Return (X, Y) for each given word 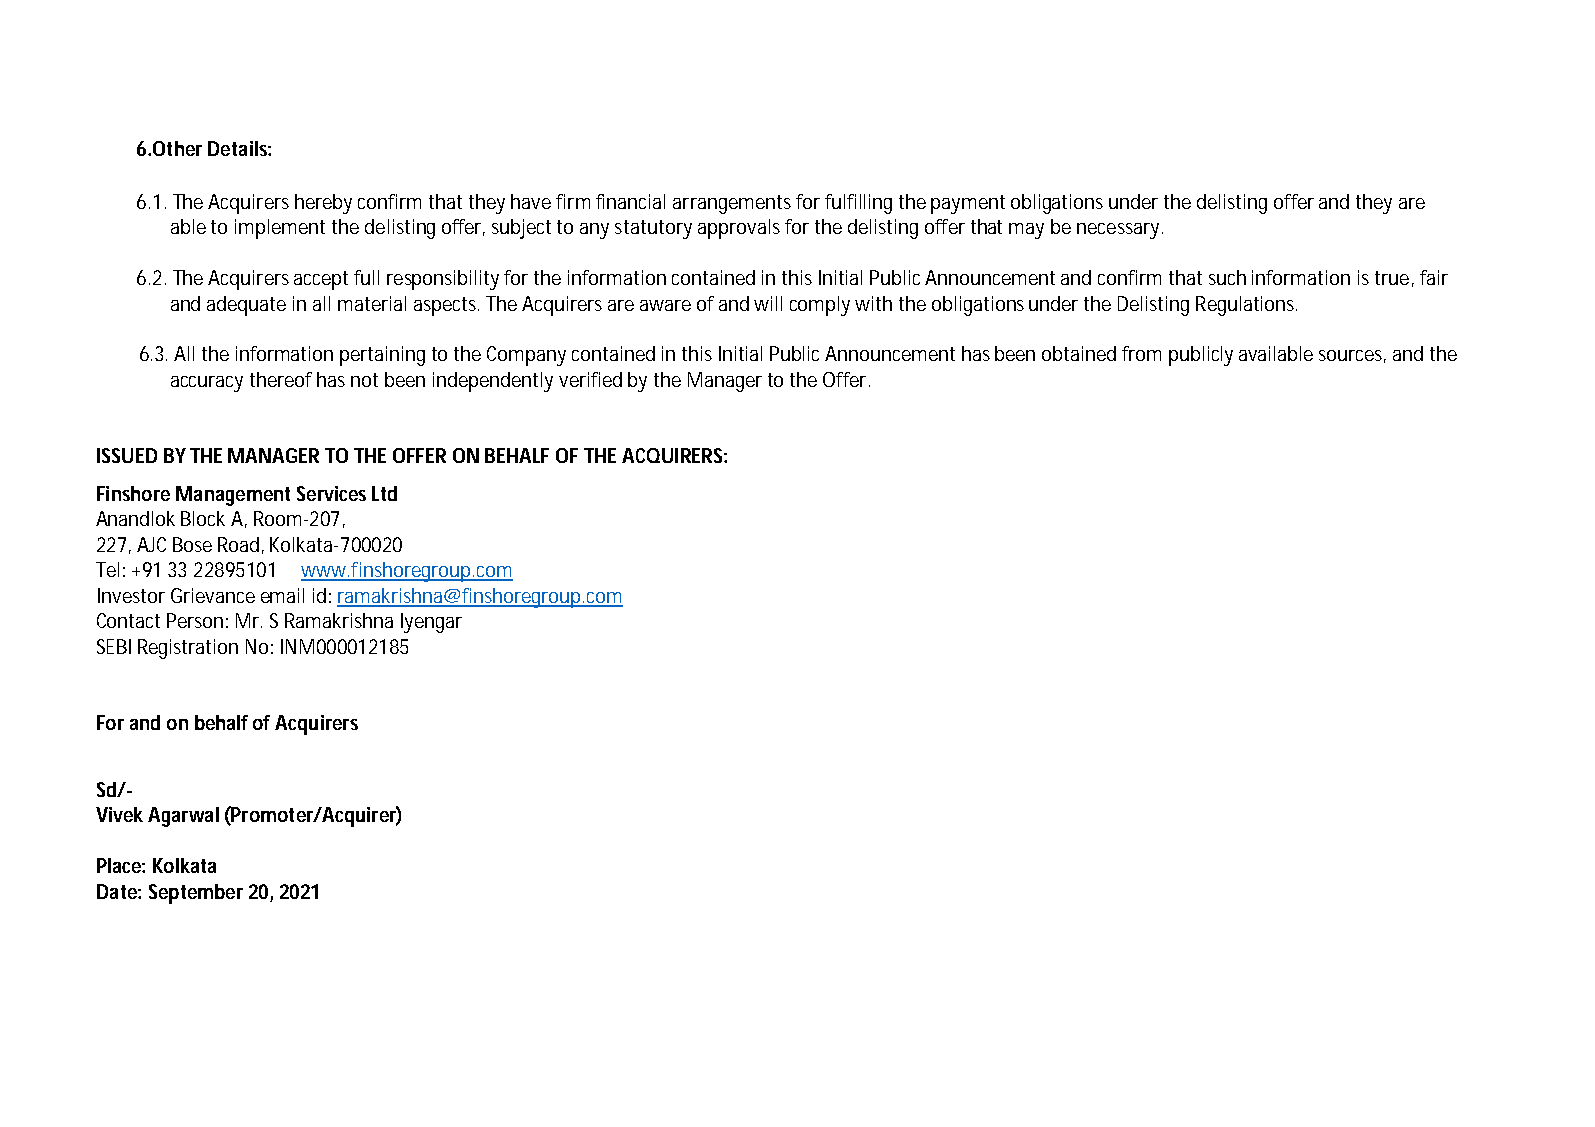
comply (820, 306)
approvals (739, 229)
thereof (281, 379)
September (196, 894)
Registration (188, 649)
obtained (1079, 353)
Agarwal (183, 817)
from (1141, 353)
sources (1352, 356)
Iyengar (431, 623)
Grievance (213, 595)
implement (280, 229)
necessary (1120, 231)
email (282, 595)
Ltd (384, 493)
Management (233, 496)
